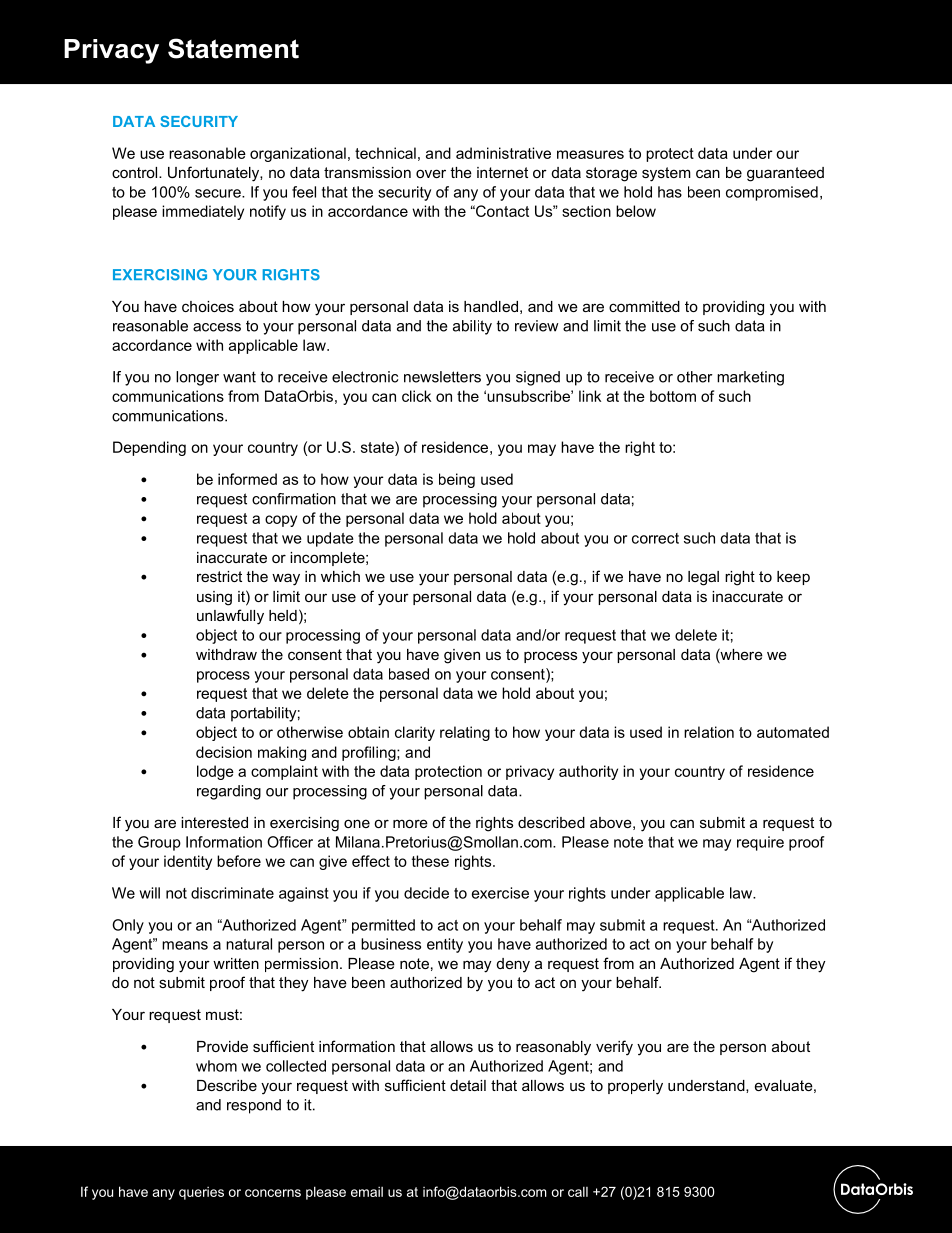 The image size is (952, 1233). I want to click on informed, so click(247, 479).
